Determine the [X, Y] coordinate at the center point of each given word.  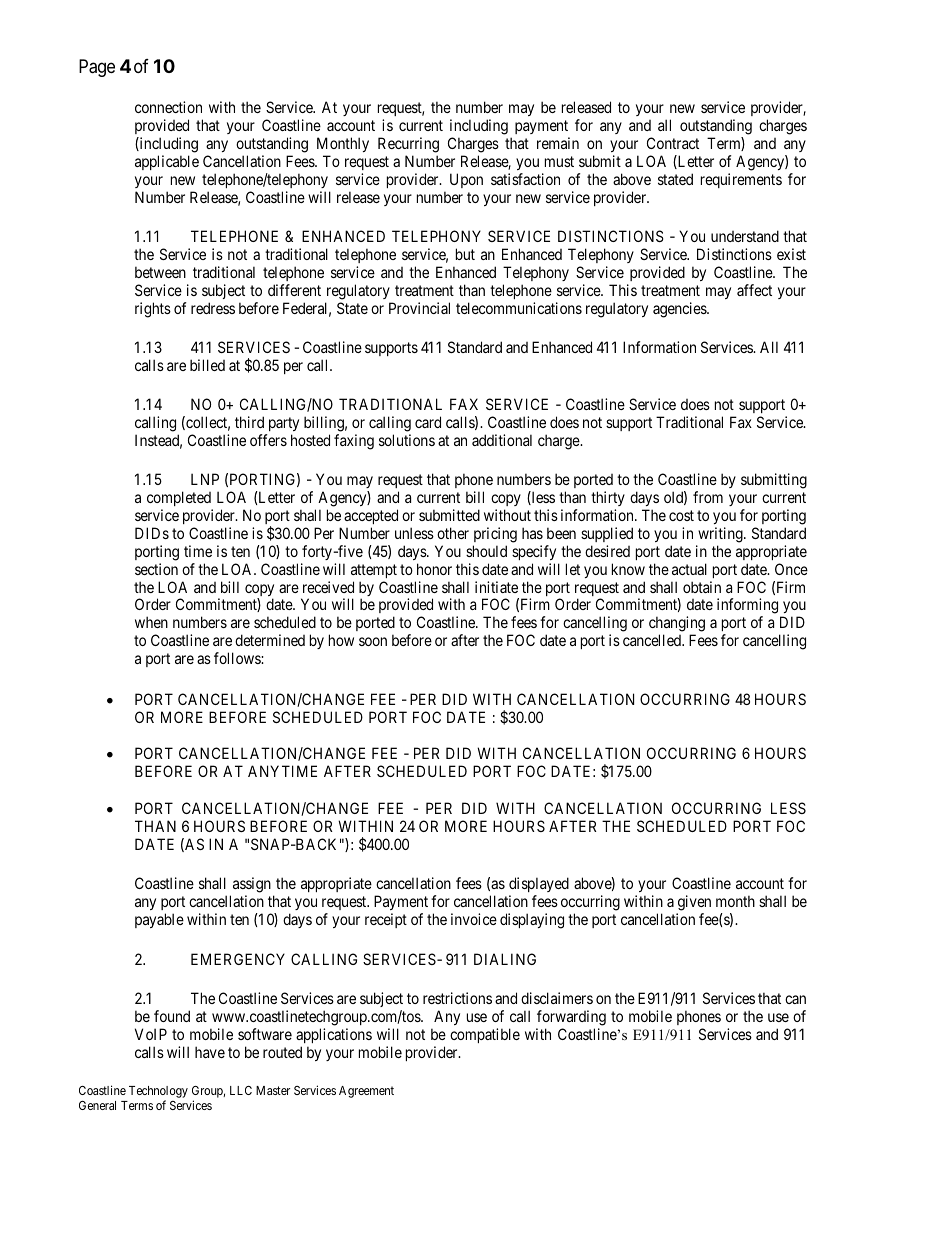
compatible [485, 1035]
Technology [158, 1093]
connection [168, 107]
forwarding [571, 1018]
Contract [673, 143]
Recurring [408, 145]
